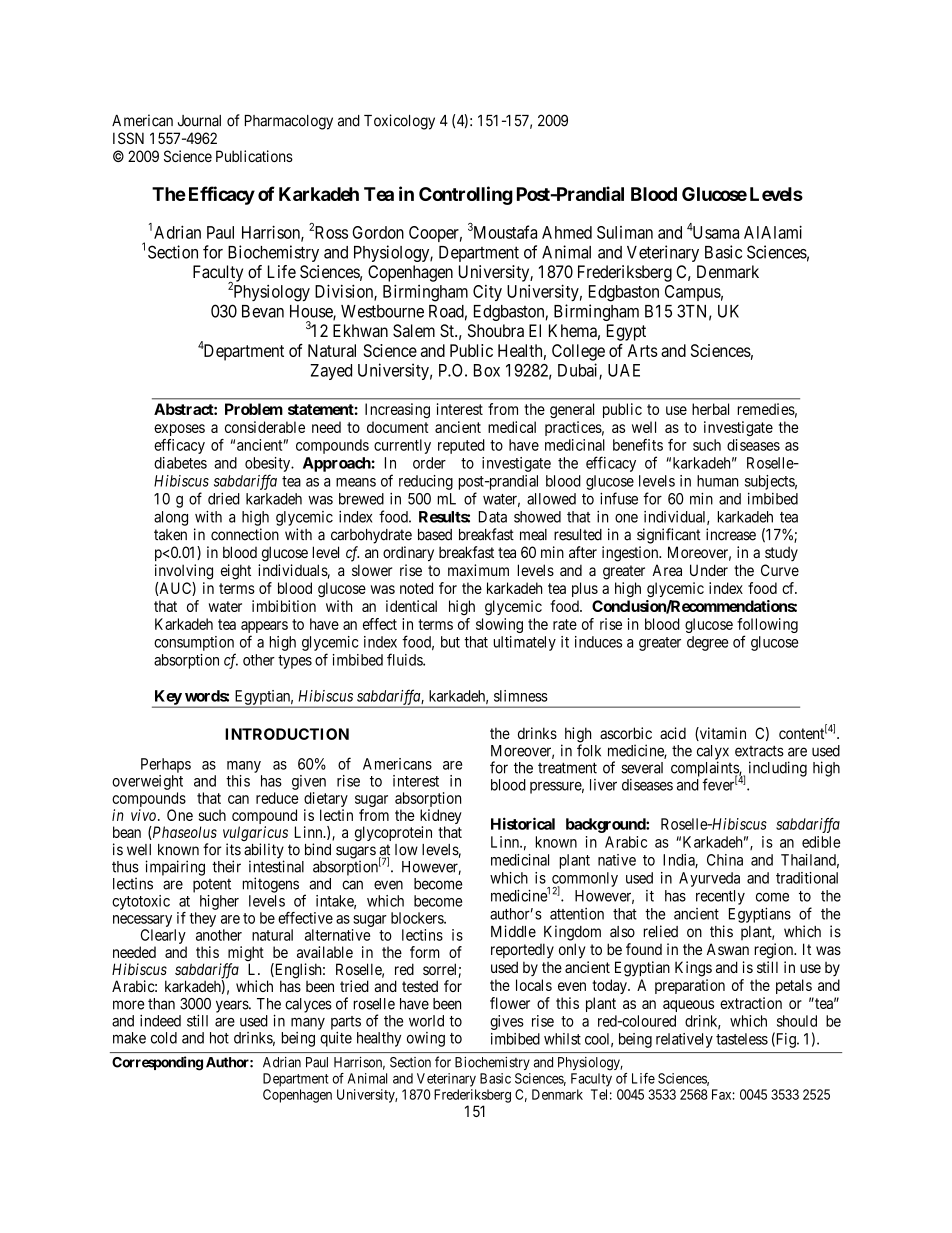  I want to click on Toxicology, so click(399, 122).
